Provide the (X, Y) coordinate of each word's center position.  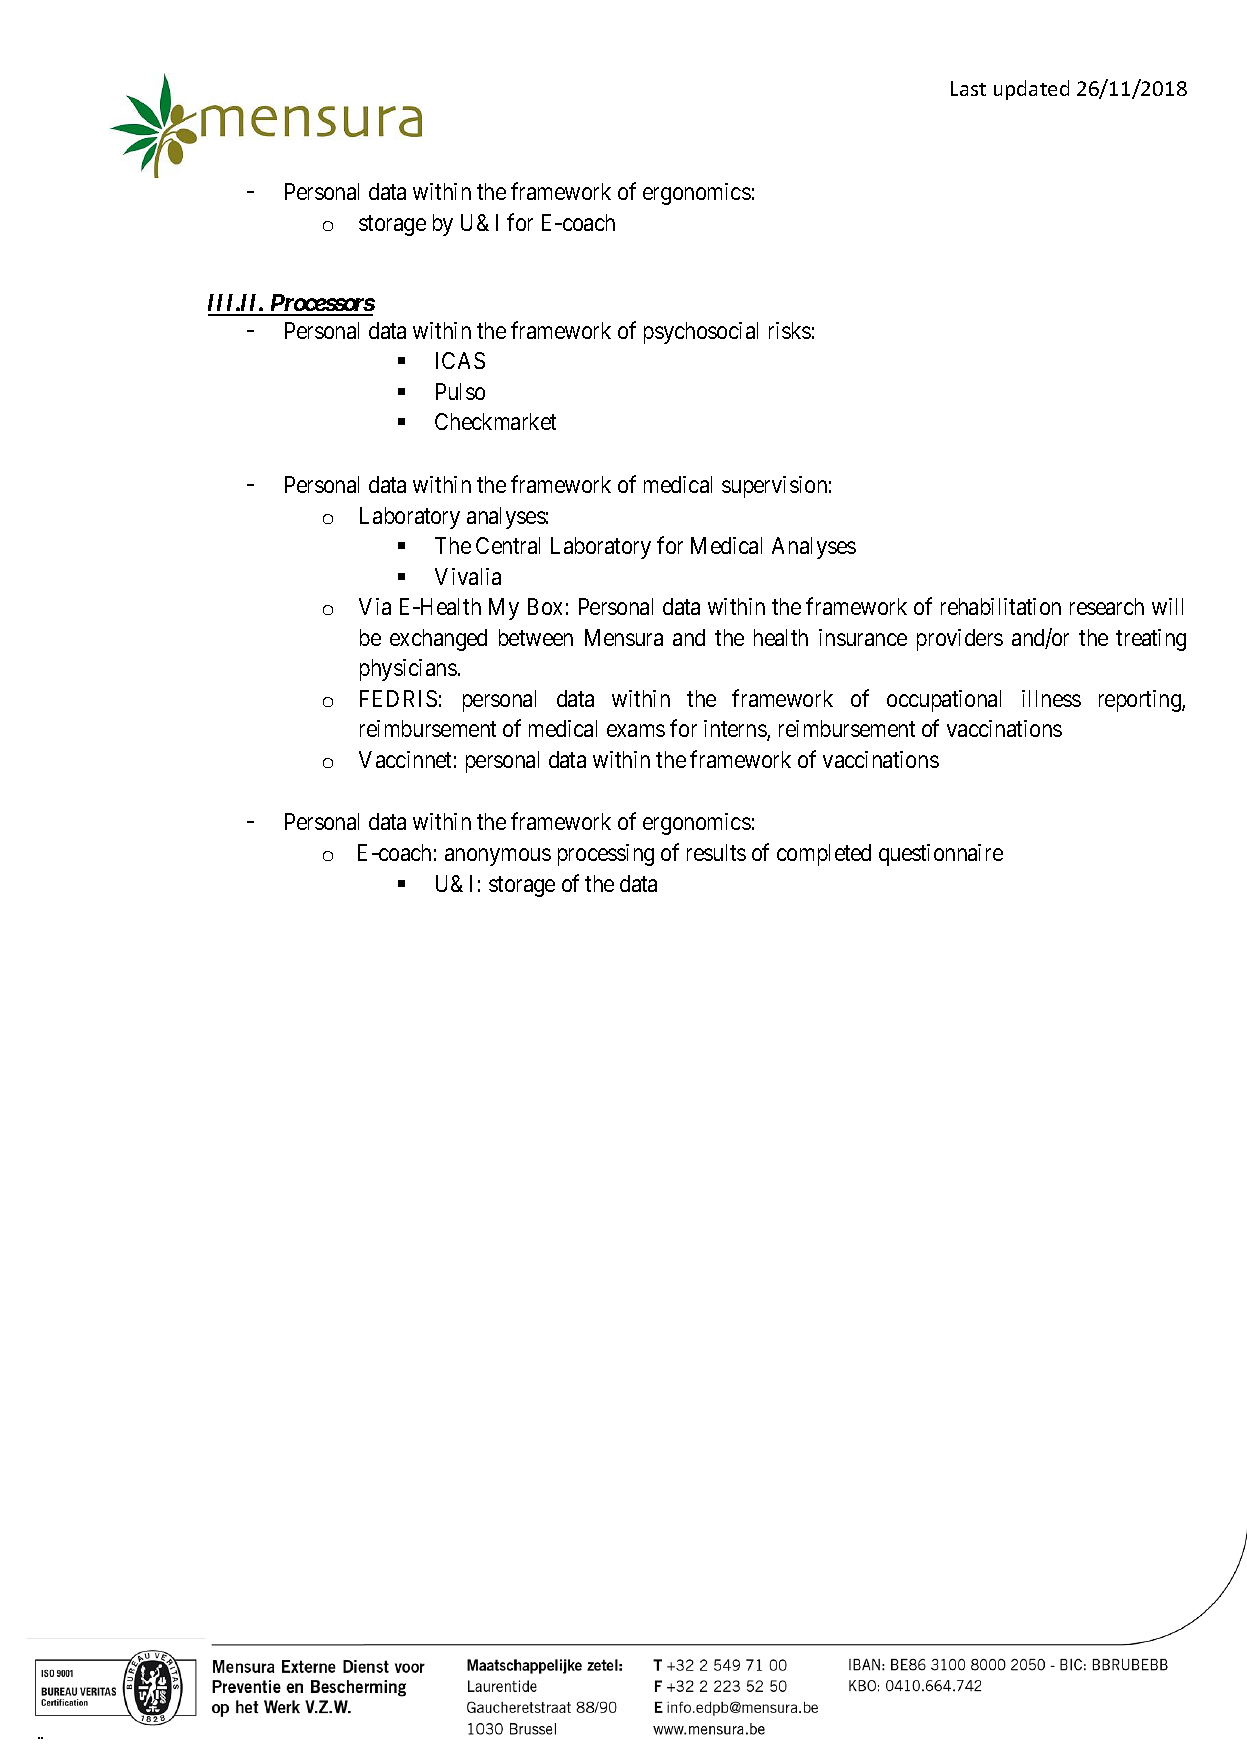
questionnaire (941, 855)
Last (968, 88)
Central (508, 545)
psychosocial (701, 333)
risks (790, 330)
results (716, 852)
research (1107, 606)
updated (1031, 90)
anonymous (498, 857)
